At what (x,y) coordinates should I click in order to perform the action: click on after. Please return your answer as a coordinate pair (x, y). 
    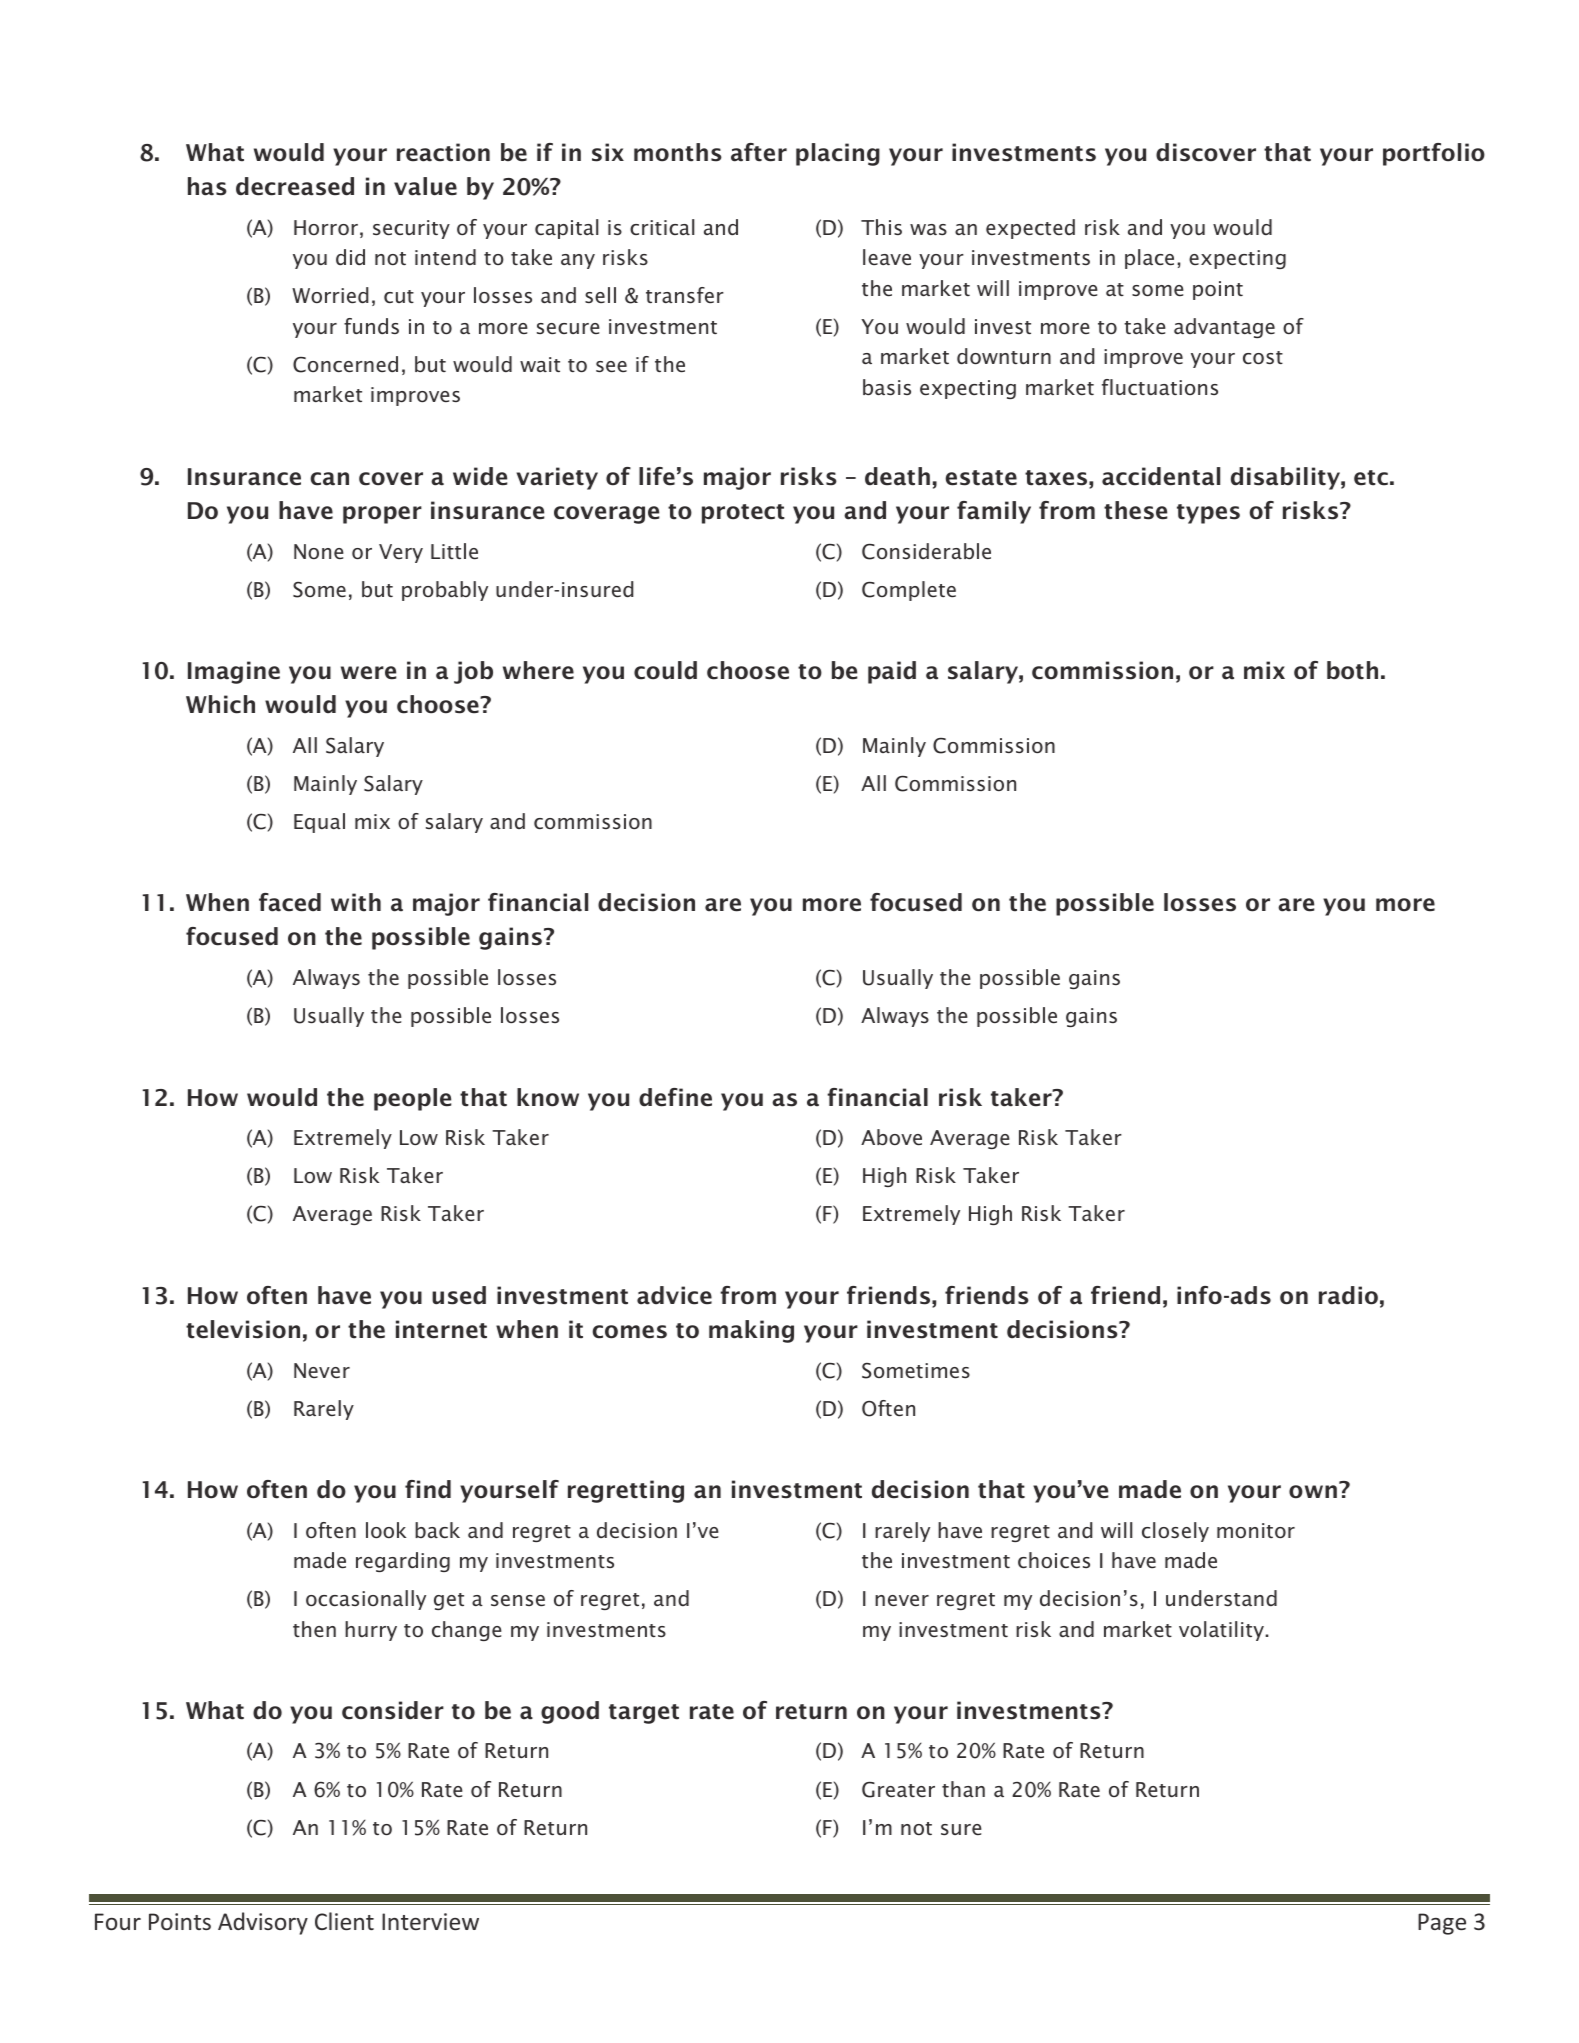
    Looking at the image, I should click on (759, 152).
